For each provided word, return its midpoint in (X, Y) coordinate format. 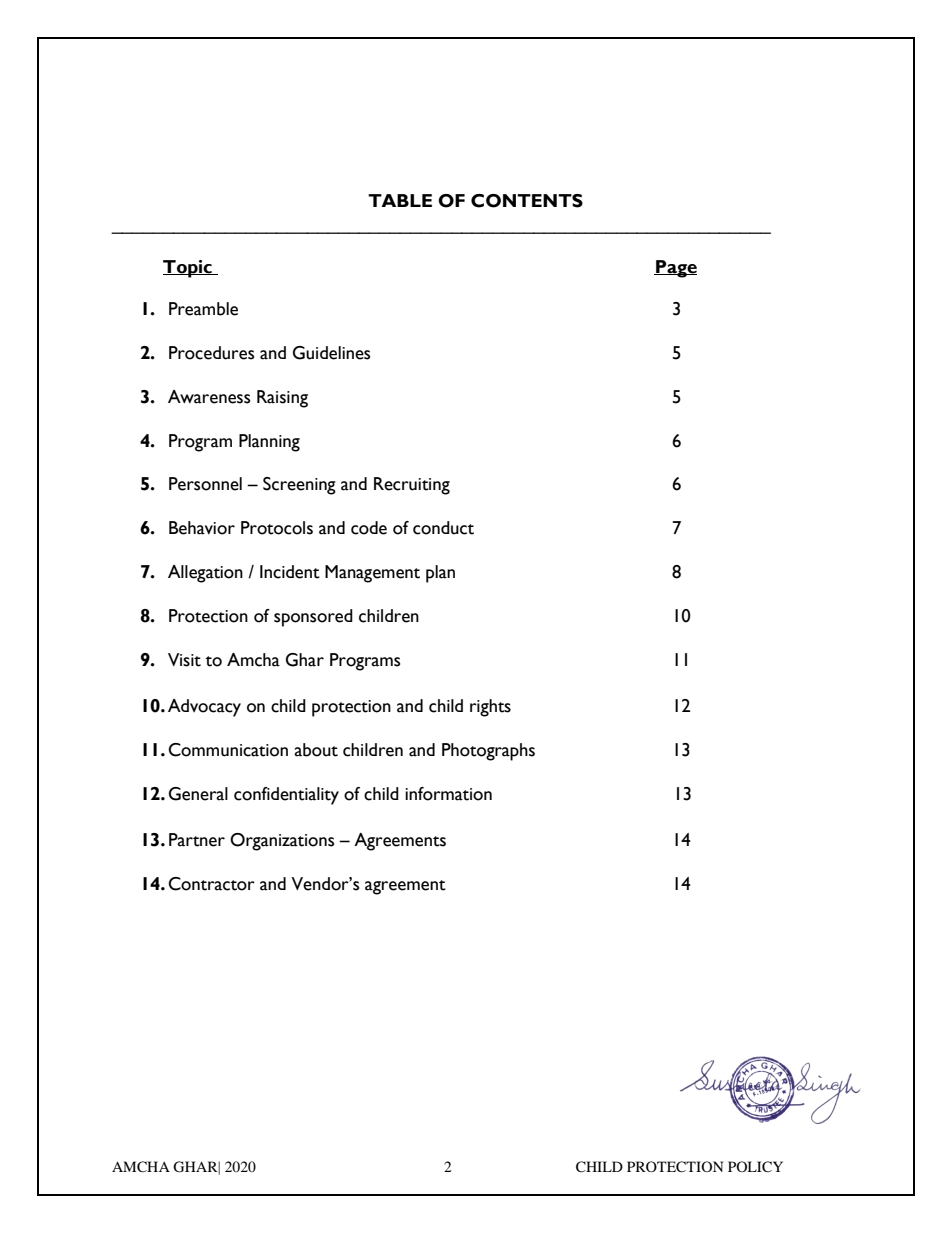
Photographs (488, 752)
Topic (188, 269)
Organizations (282, 842)
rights (490, 708)
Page (675, 269)
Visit (184, 660)
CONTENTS (527, 201)
